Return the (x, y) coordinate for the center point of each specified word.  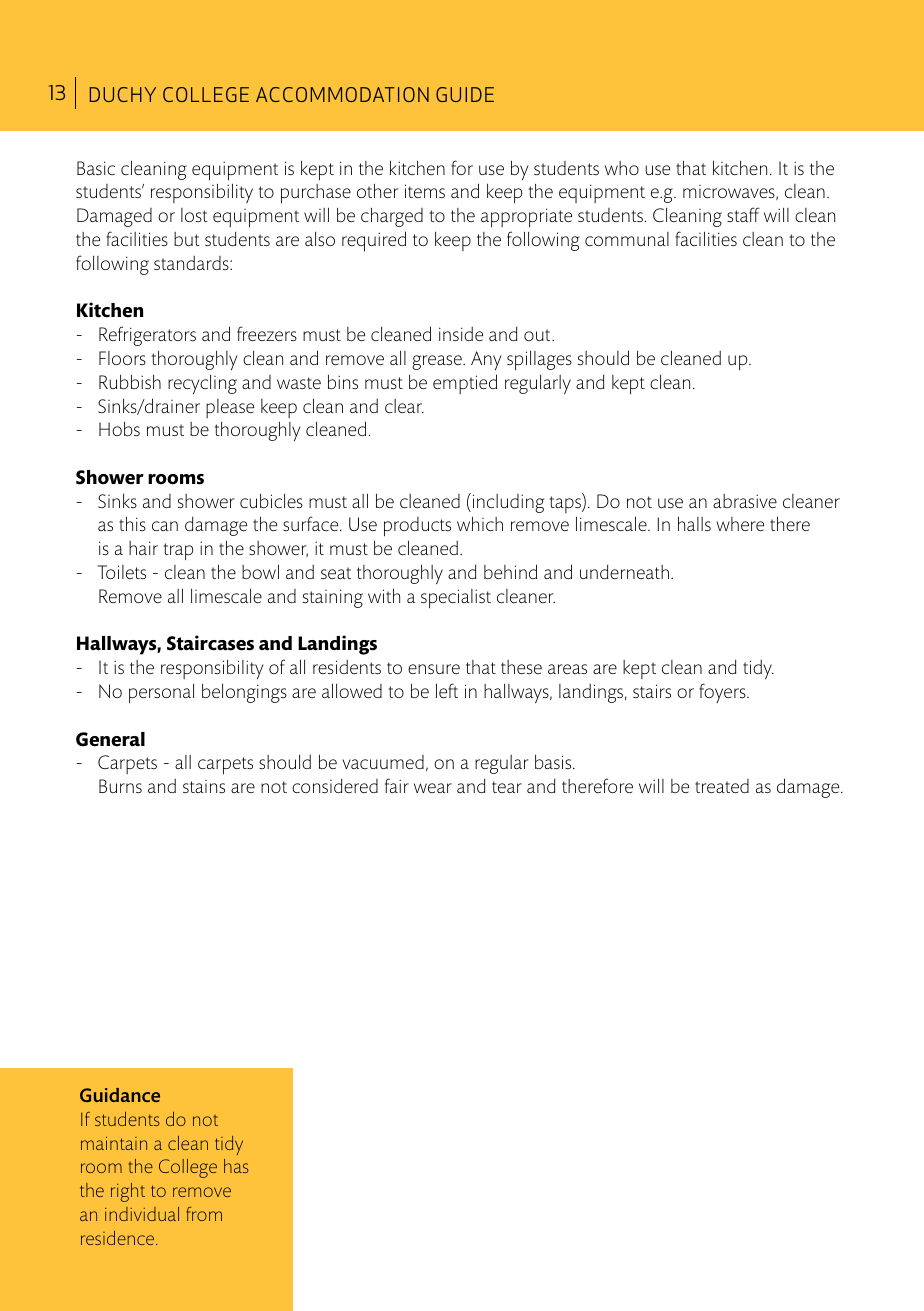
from (204, 1214)
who (622, 168)
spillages (539, 360)
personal (161, 693)
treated (722, 786)
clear (404, 406)
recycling (202, 384)
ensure (434, 669)
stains (204, 786)
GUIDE (465, 94)
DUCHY (123, 94)
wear (433, 788)
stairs (652, 691)
